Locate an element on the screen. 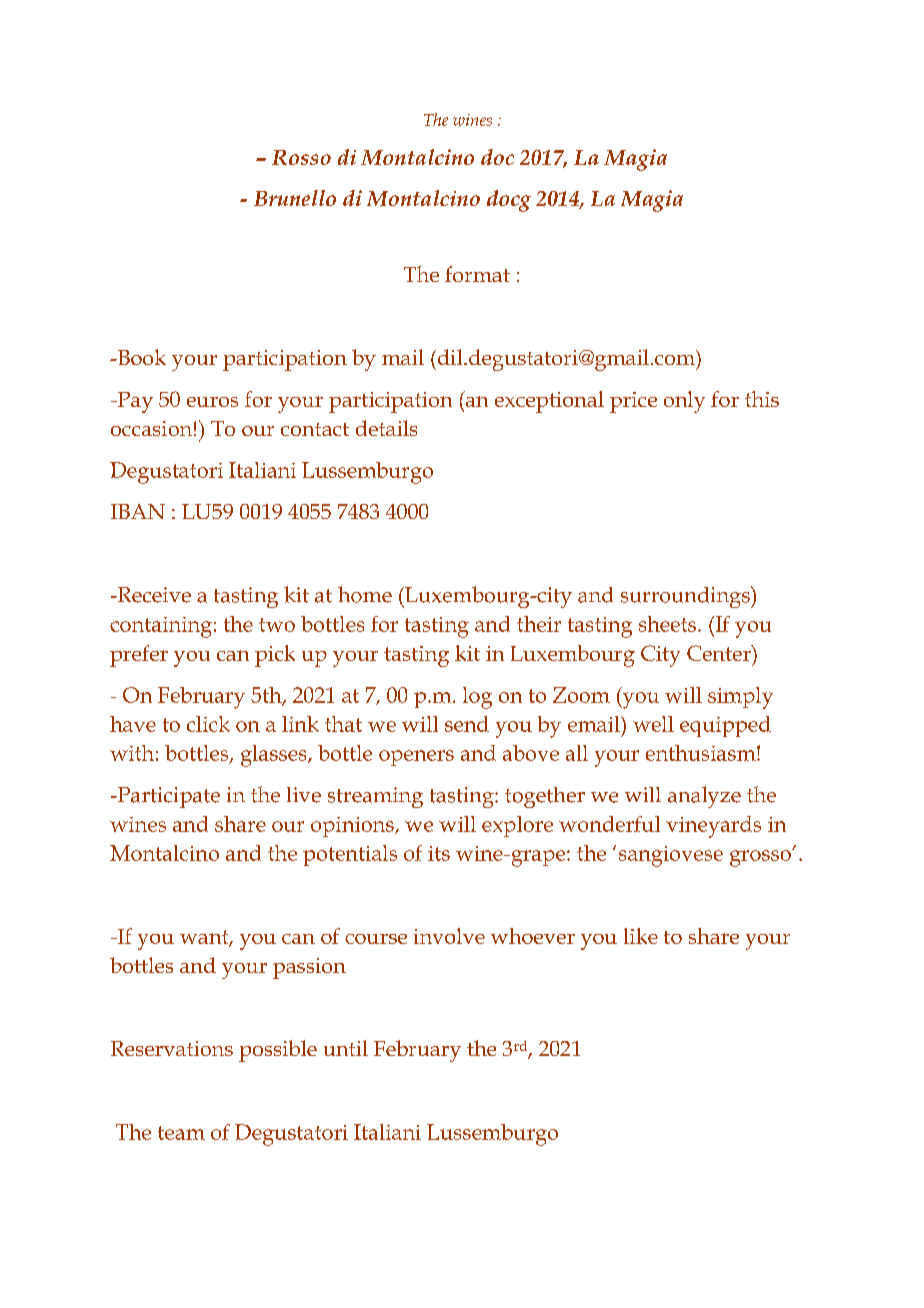 The height and width of the screenshot is (1308, 924). until is located at coordinates (346, 1048).
